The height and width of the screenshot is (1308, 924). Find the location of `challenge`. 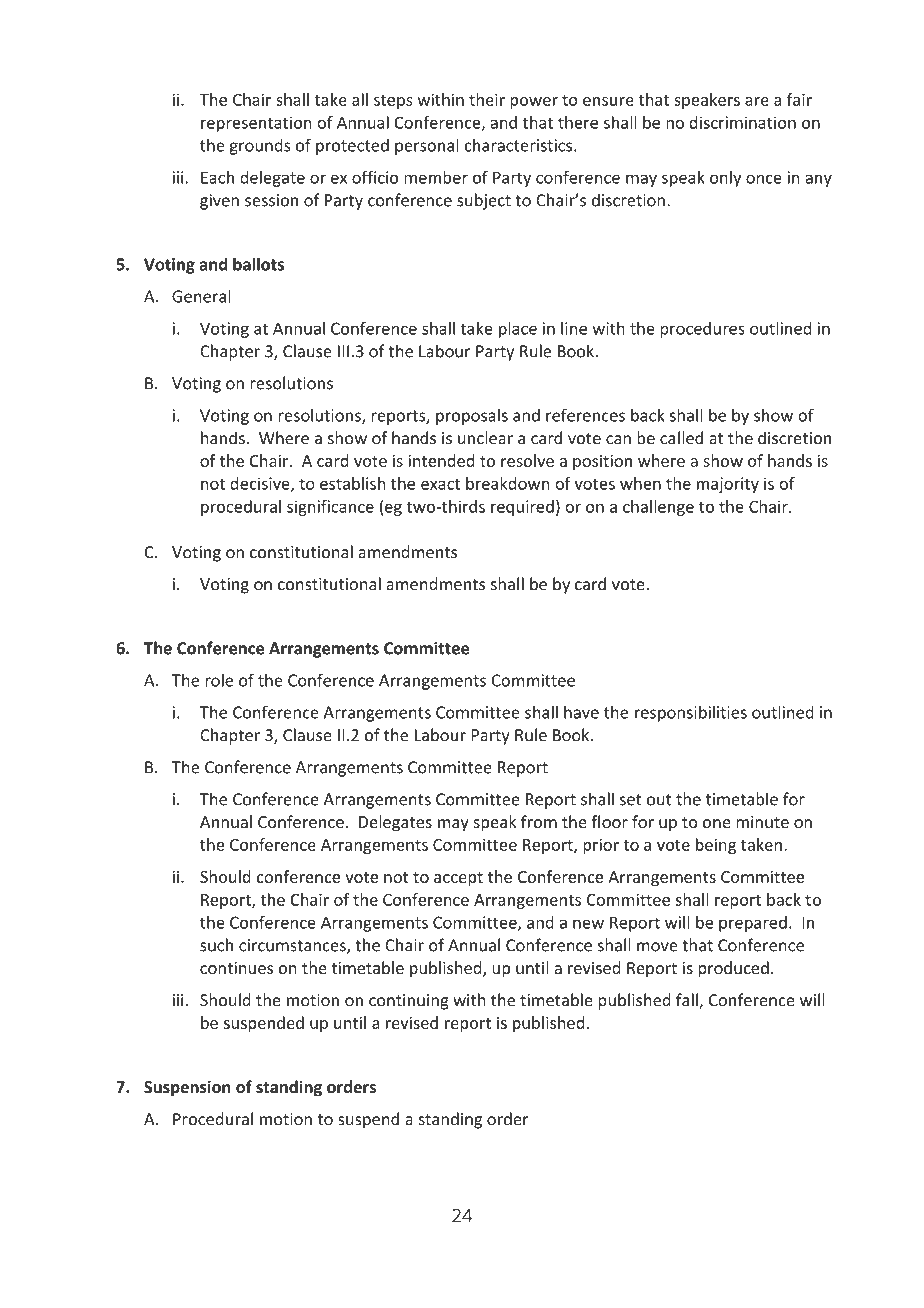

challenge is located at coordinates (658, 508).
